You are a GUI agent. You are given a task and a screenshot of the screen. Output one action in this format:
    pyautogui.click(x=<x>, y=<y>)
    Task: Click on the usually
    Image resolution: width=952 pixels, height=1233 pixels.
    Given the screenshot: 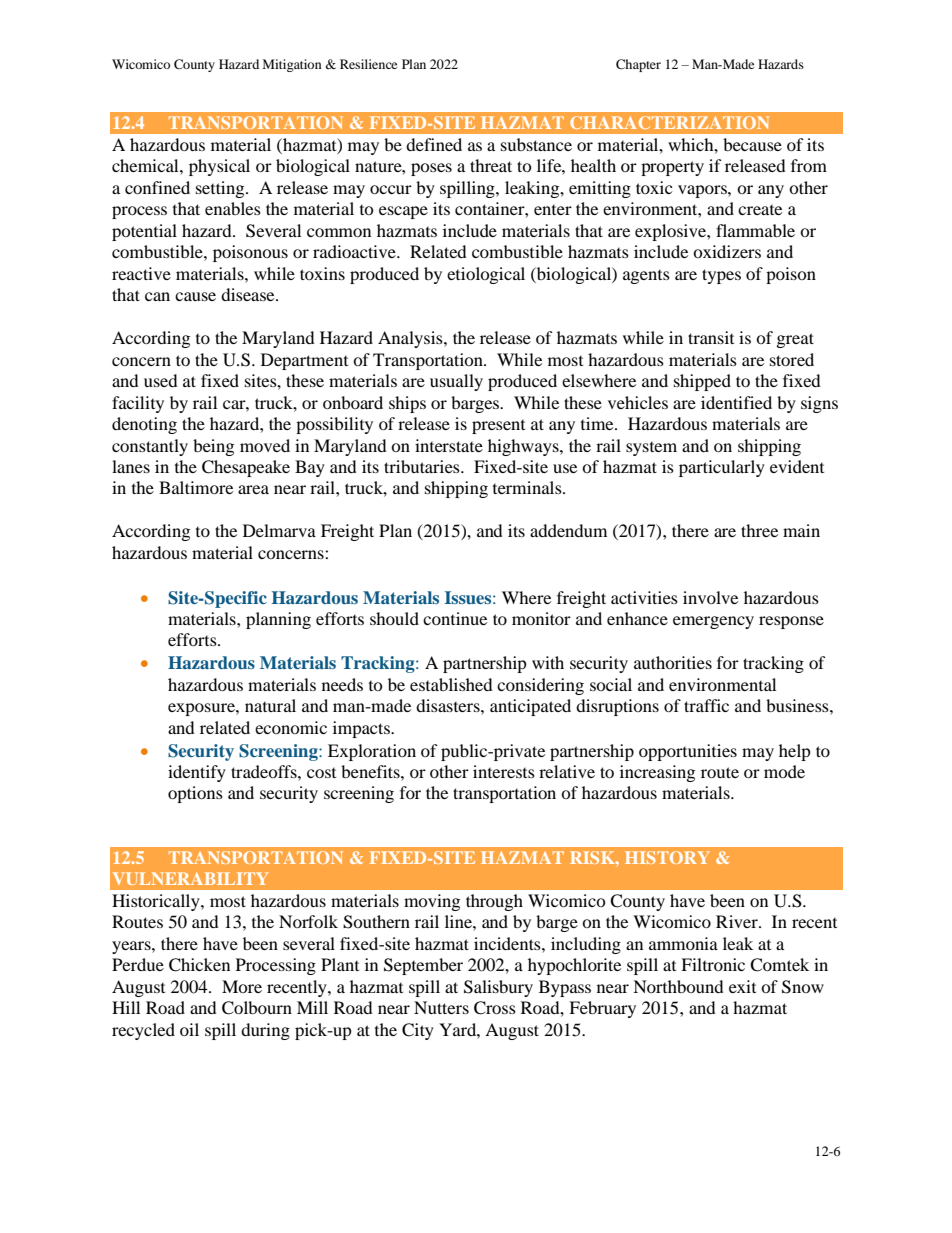 What is the action you would take?
    pyautogui.click(x=456, y=382)
